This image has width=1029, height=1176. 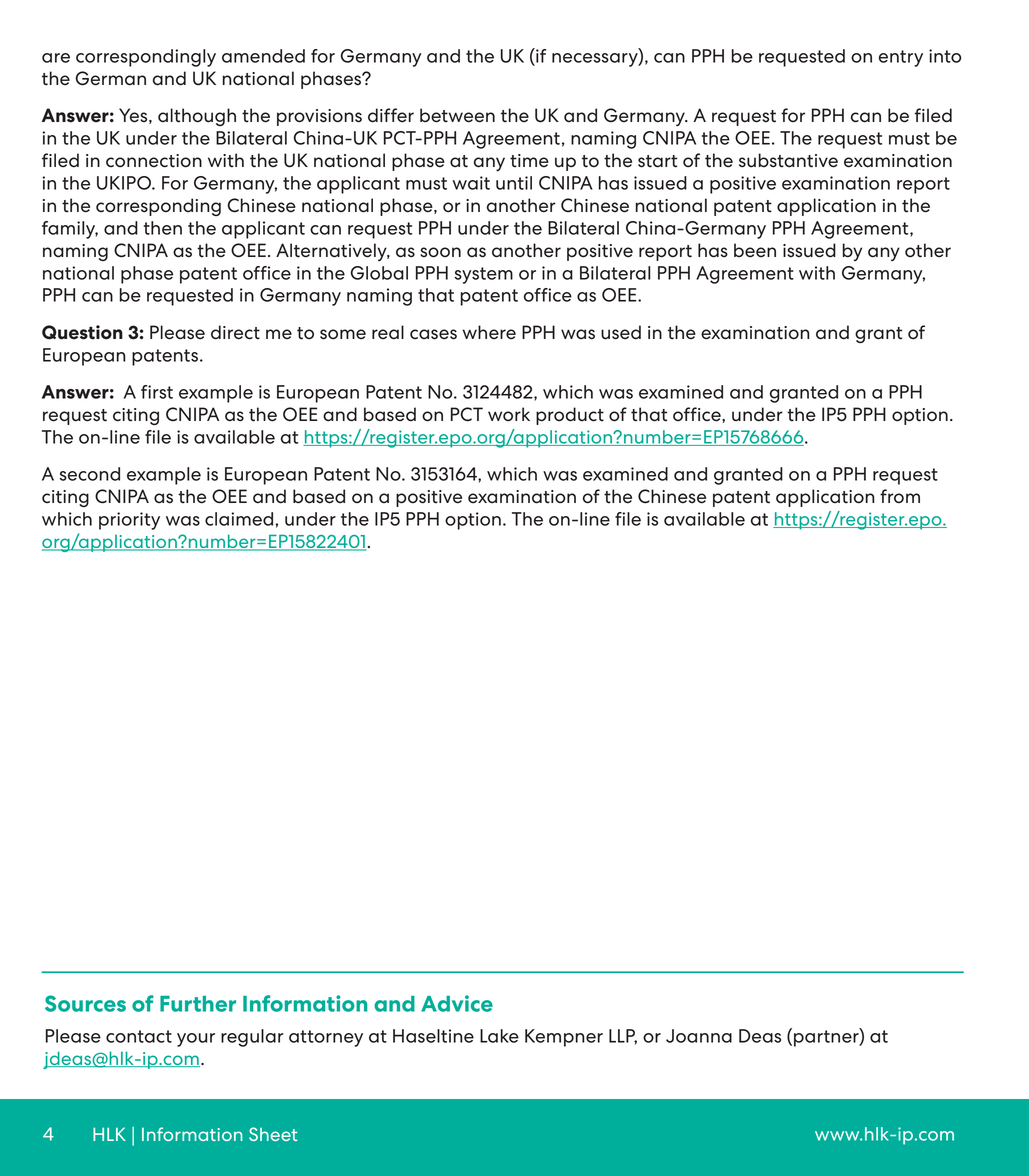 What do you see at coordinates (509, 414) in the image?
I see `work` at bounding box center [509, 414].
